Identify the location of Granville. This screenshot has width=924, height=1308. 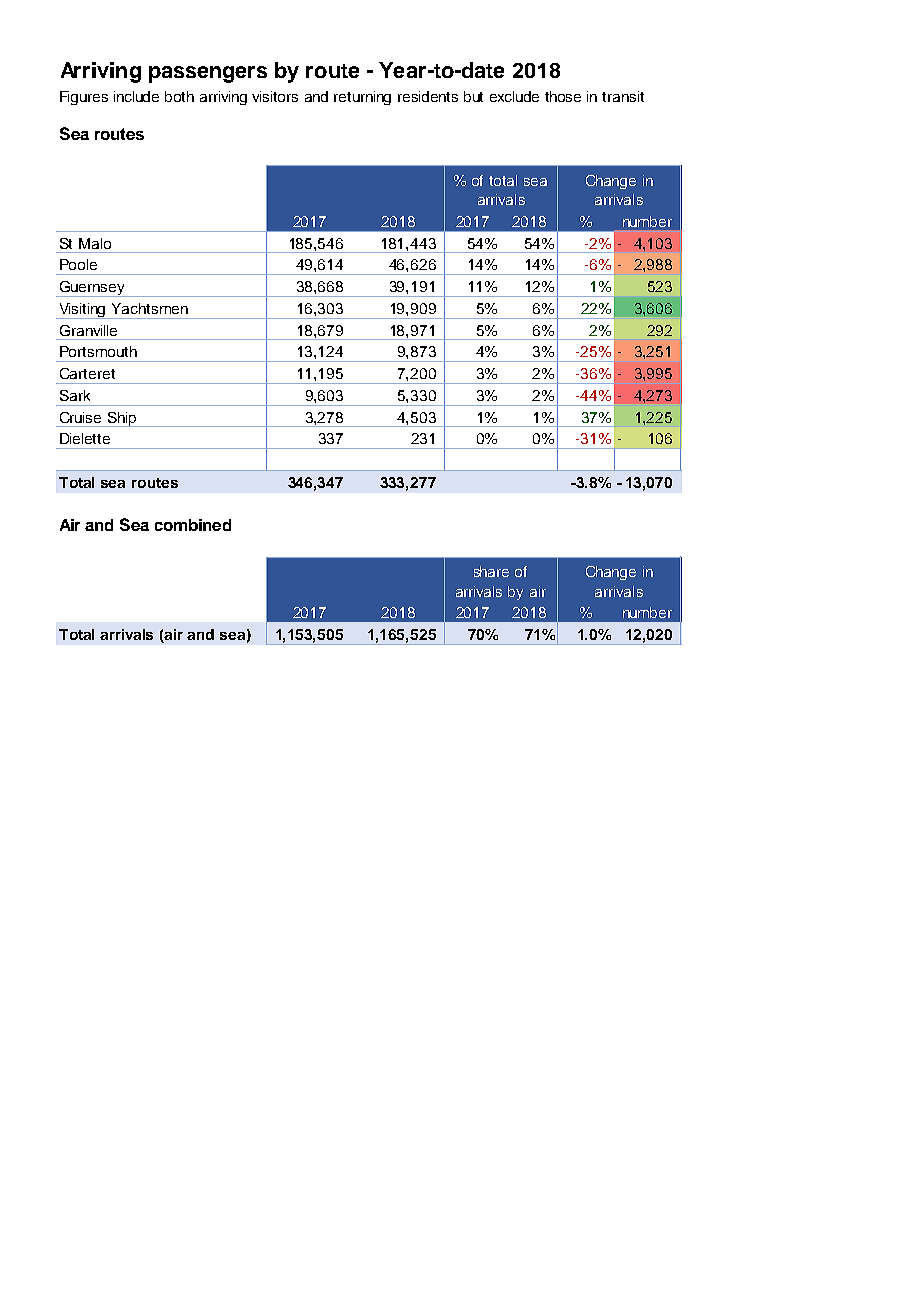
(88, 330).
